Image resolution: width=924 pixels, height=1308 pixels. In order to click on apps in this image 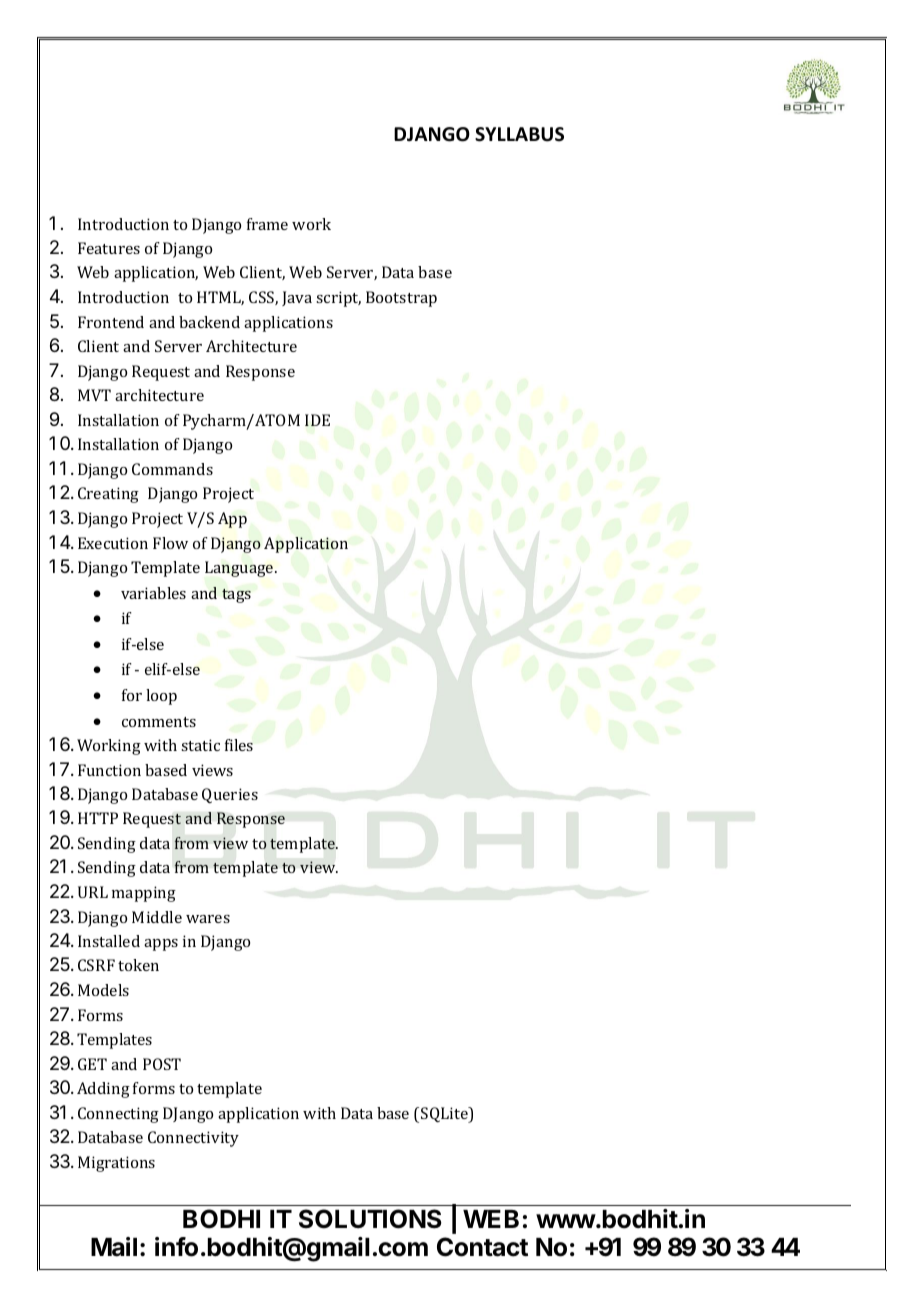, I will do `click(161, 945)`.
